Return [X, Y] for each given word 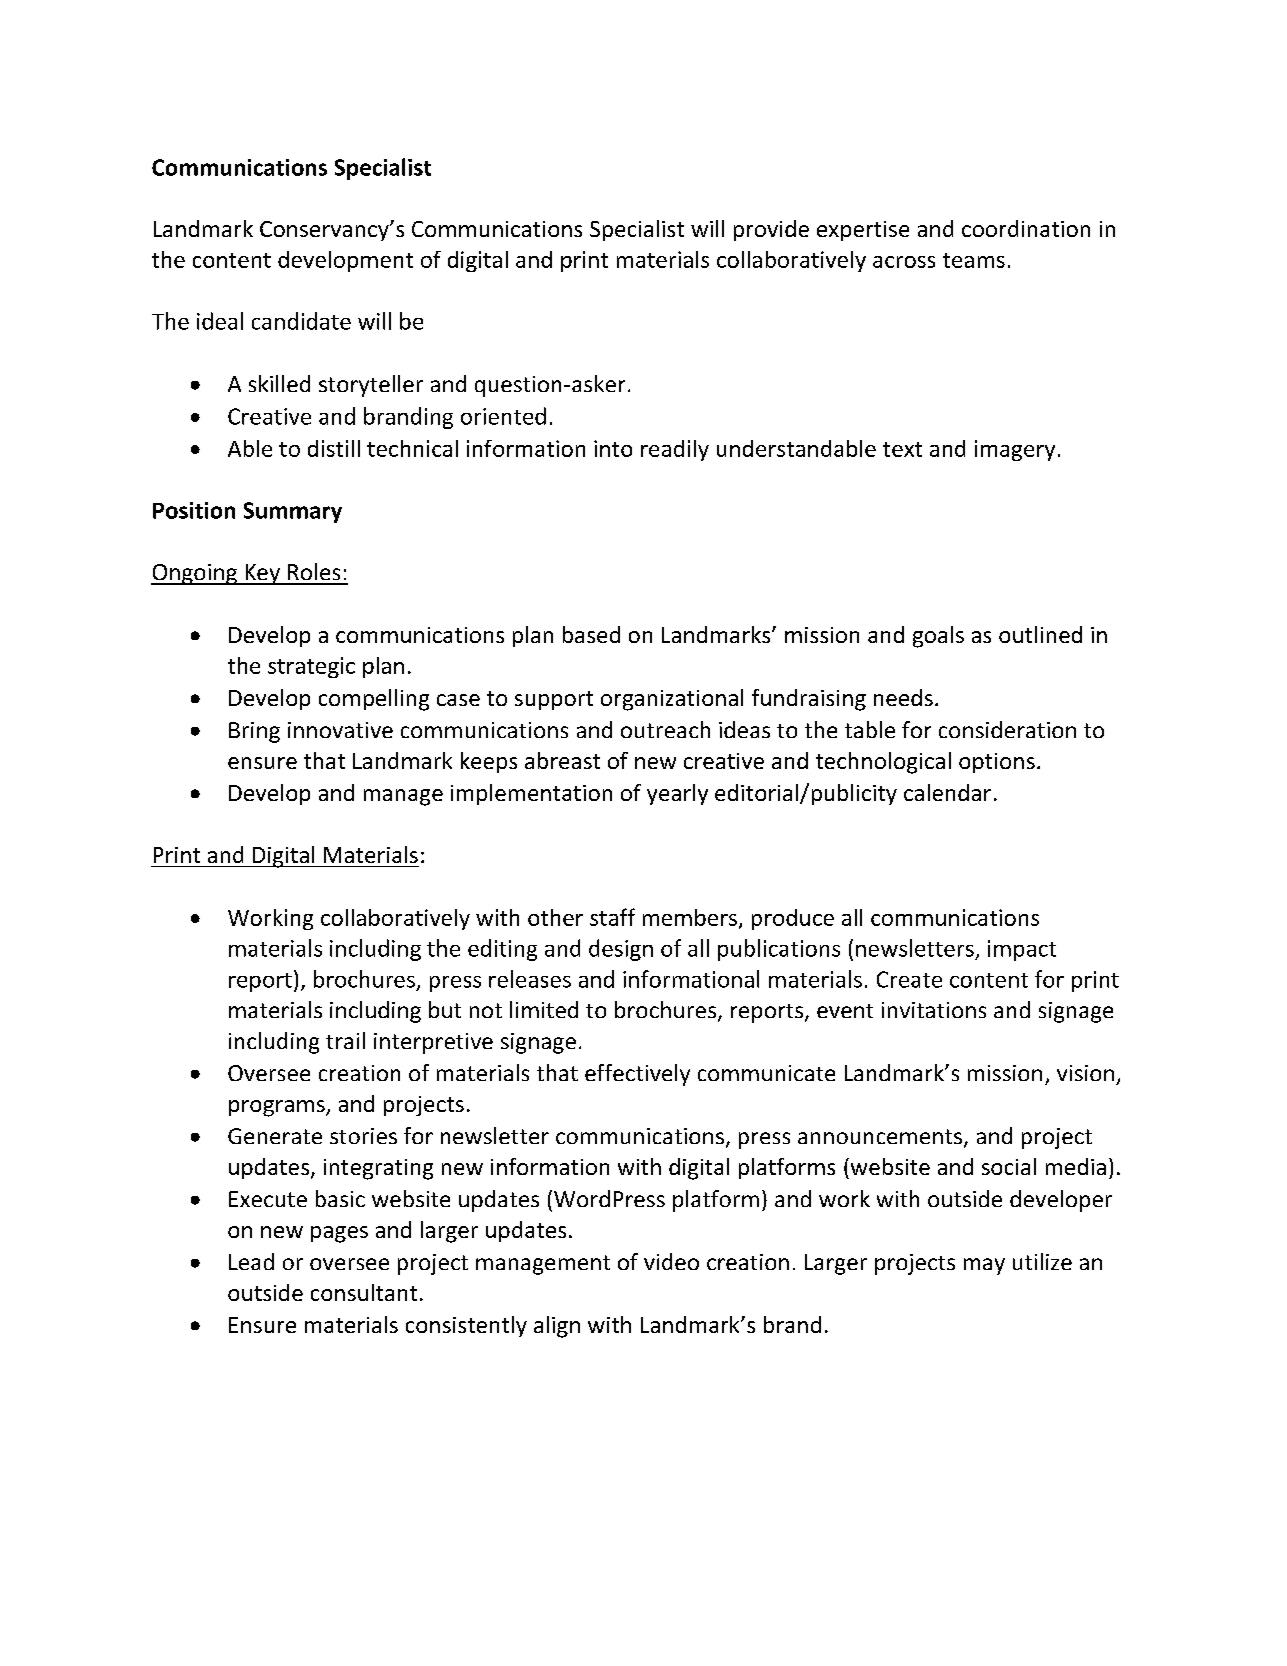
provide [771, 230]
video [671, 1261]
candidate [301, 321]
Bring [254, 732]
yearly [677, 794]
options [997, 763]
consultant [364, 1292]
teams [974, 260]
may [984, 1266]
